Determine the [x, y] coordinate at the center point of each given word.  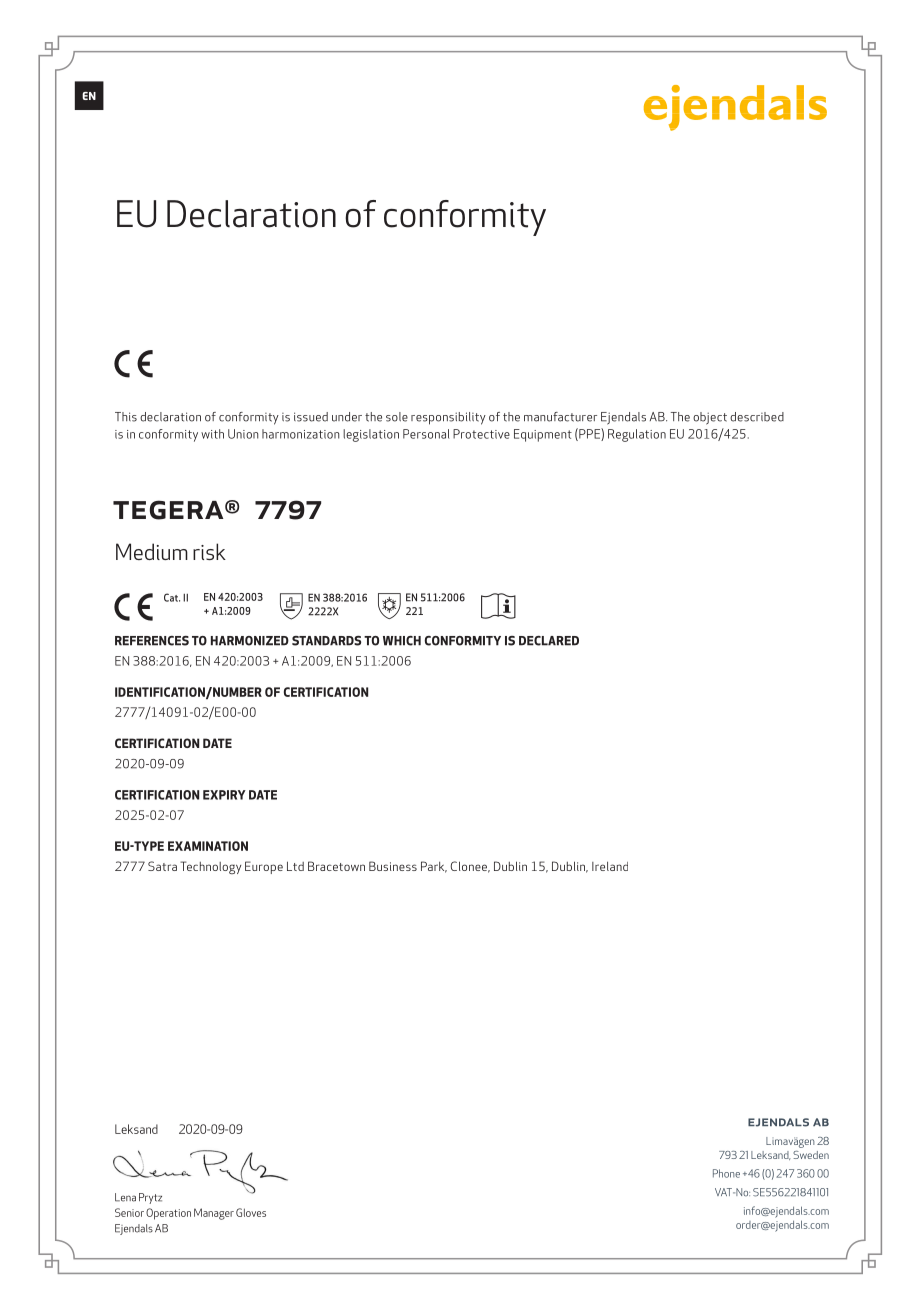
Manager [214, 1214]
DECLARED [549, 641]
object [710, 418]
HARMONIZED [250, 641]
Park [434, 867]
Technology [210, 867]
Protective [481, 434]
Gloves [251, 1212]
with [212, 434]
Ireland [610, 866]
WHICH [402, 641]
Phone [726, 1173]
